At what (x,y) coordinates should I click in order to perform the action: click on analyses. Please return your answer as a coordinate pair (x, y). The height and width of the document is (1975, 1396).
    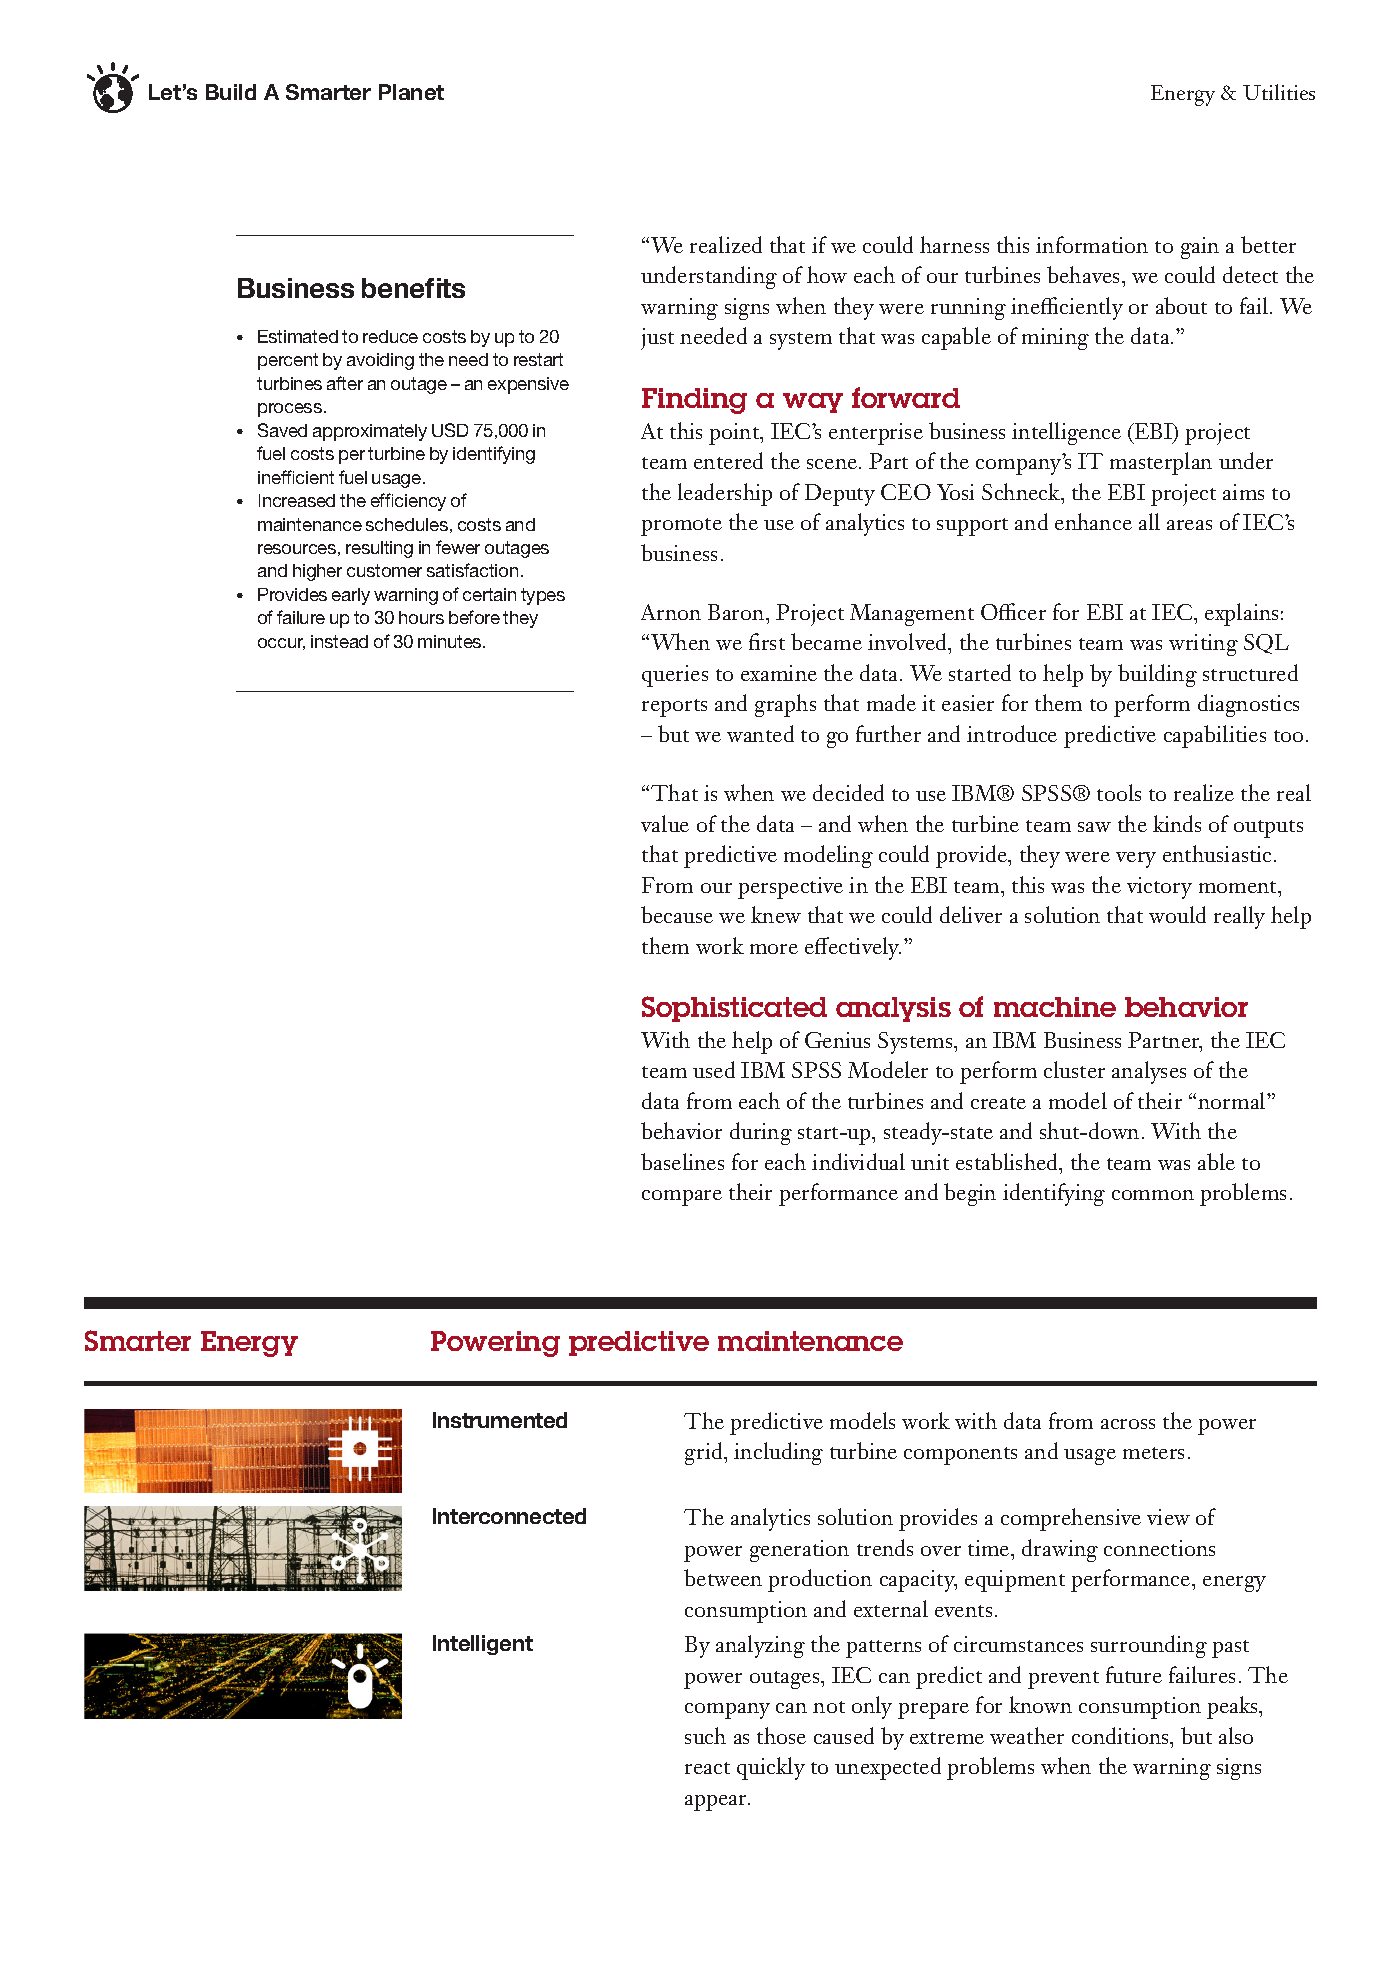
    Looking at the image, I should click on (1149, 1072).
